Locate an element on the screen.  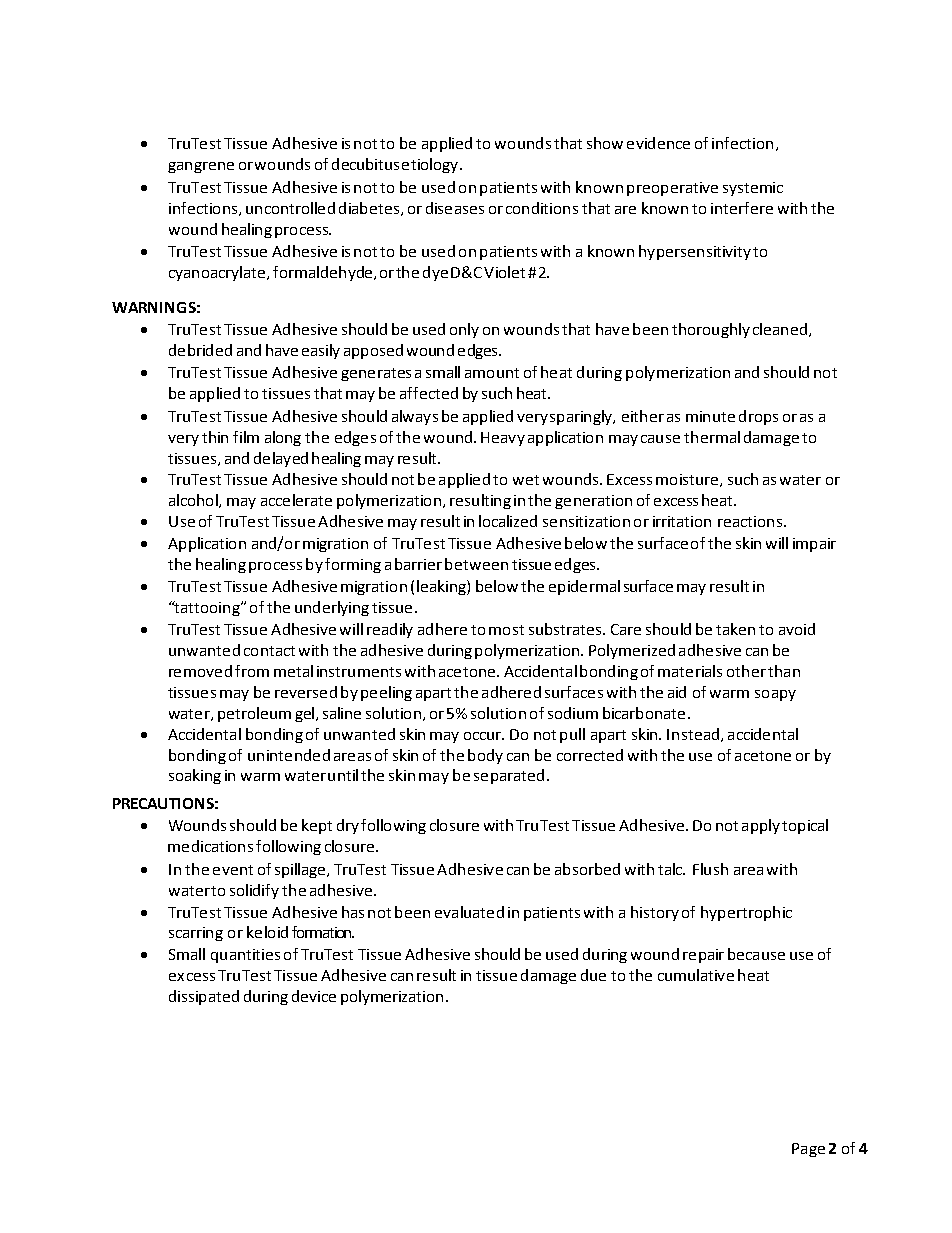
due is located at coordinates (593, 975).
